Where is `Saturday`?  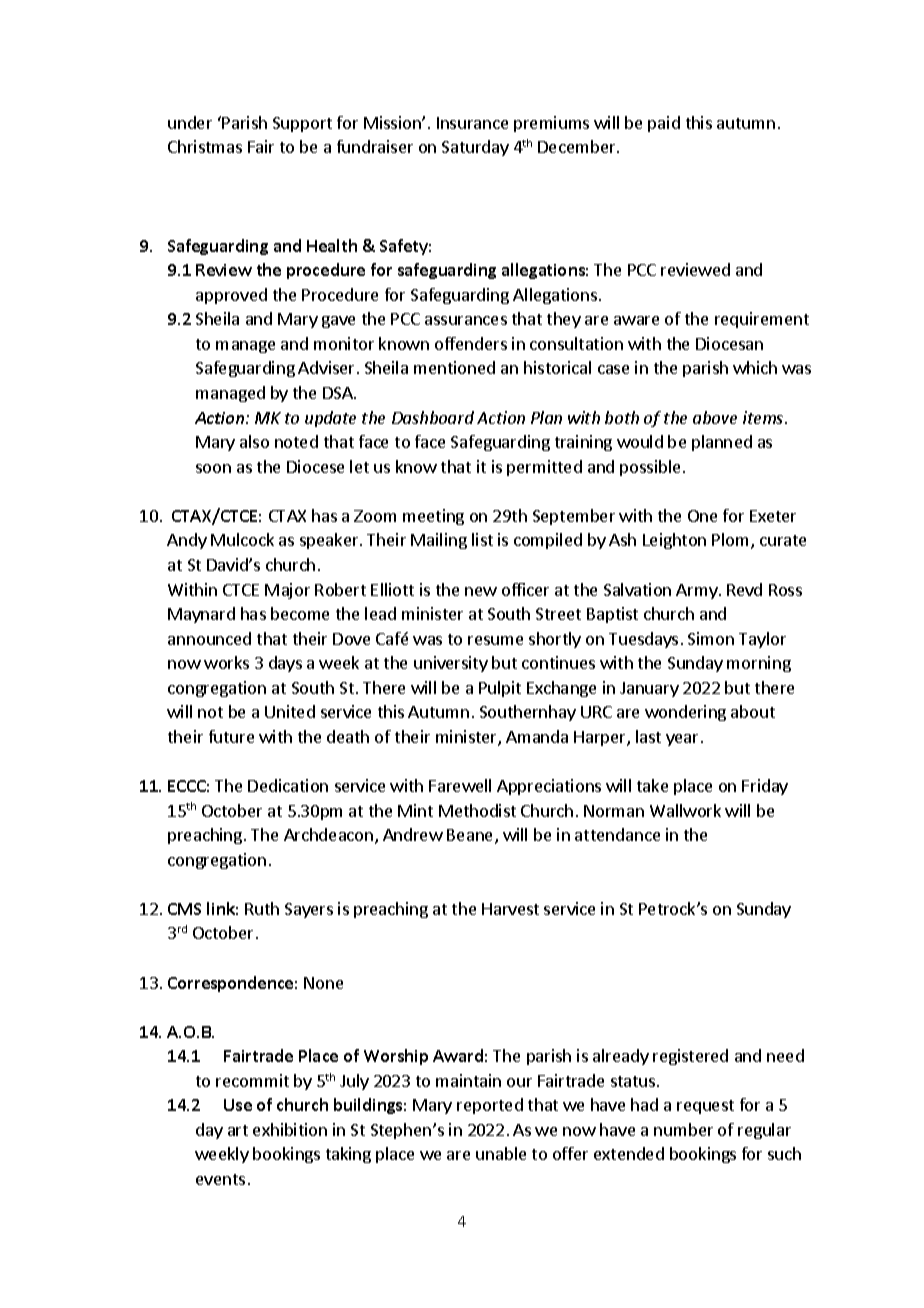
Saturday is located at coordinates (475, 148).
